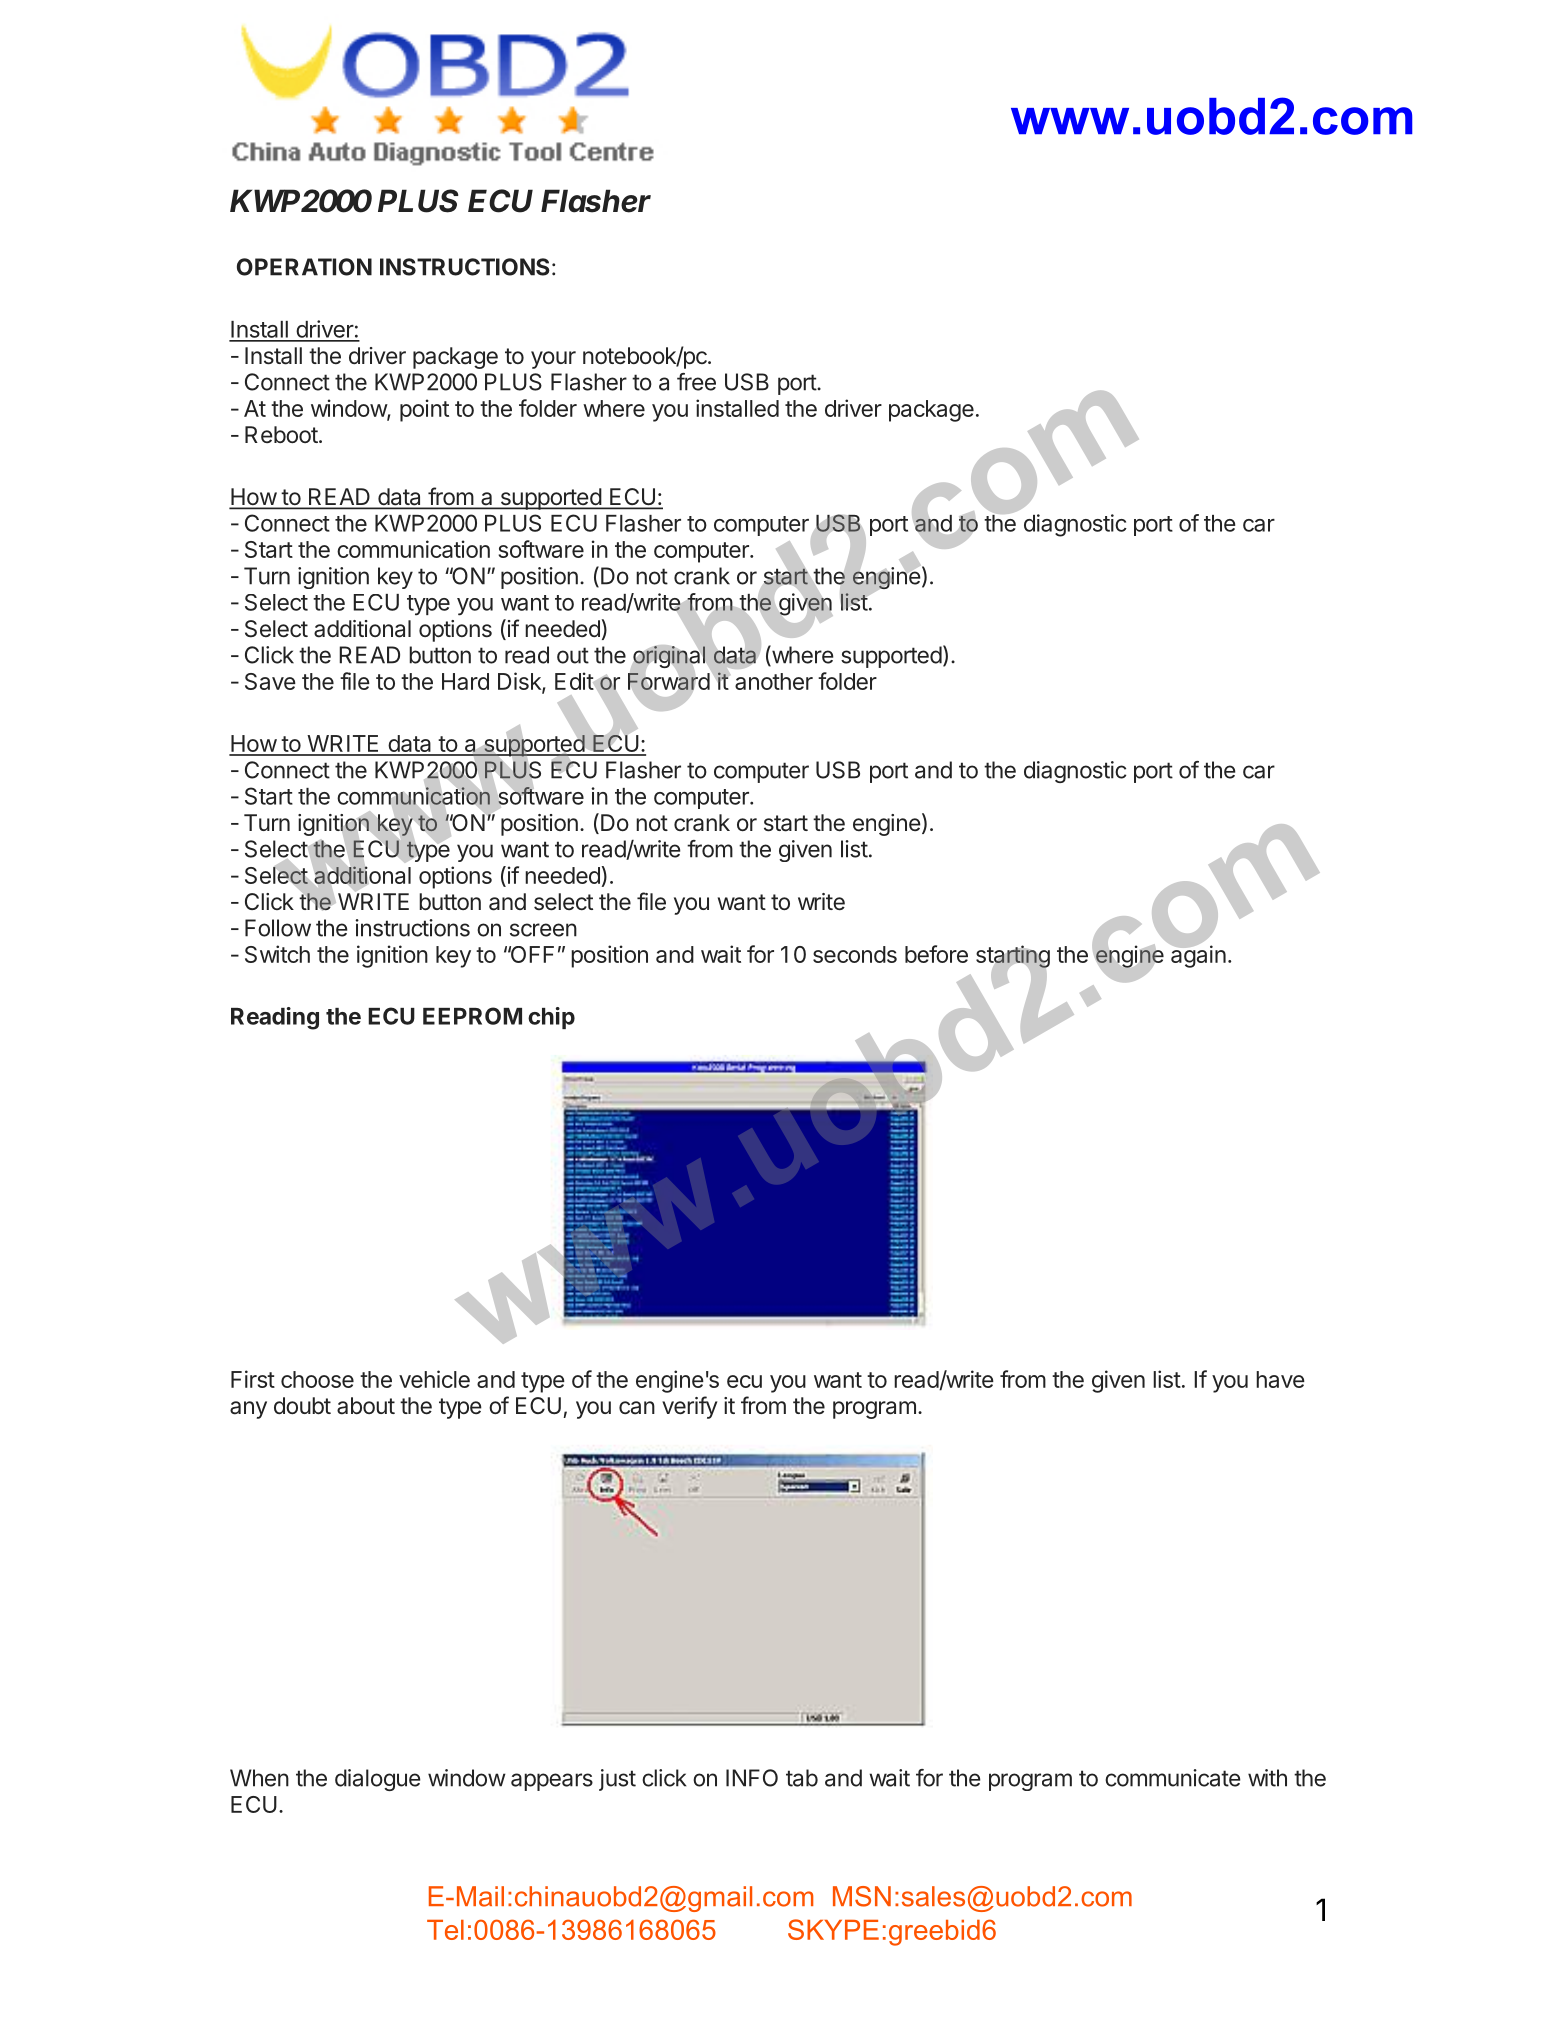  I want to click on communicate, so click(1173, 1778).
